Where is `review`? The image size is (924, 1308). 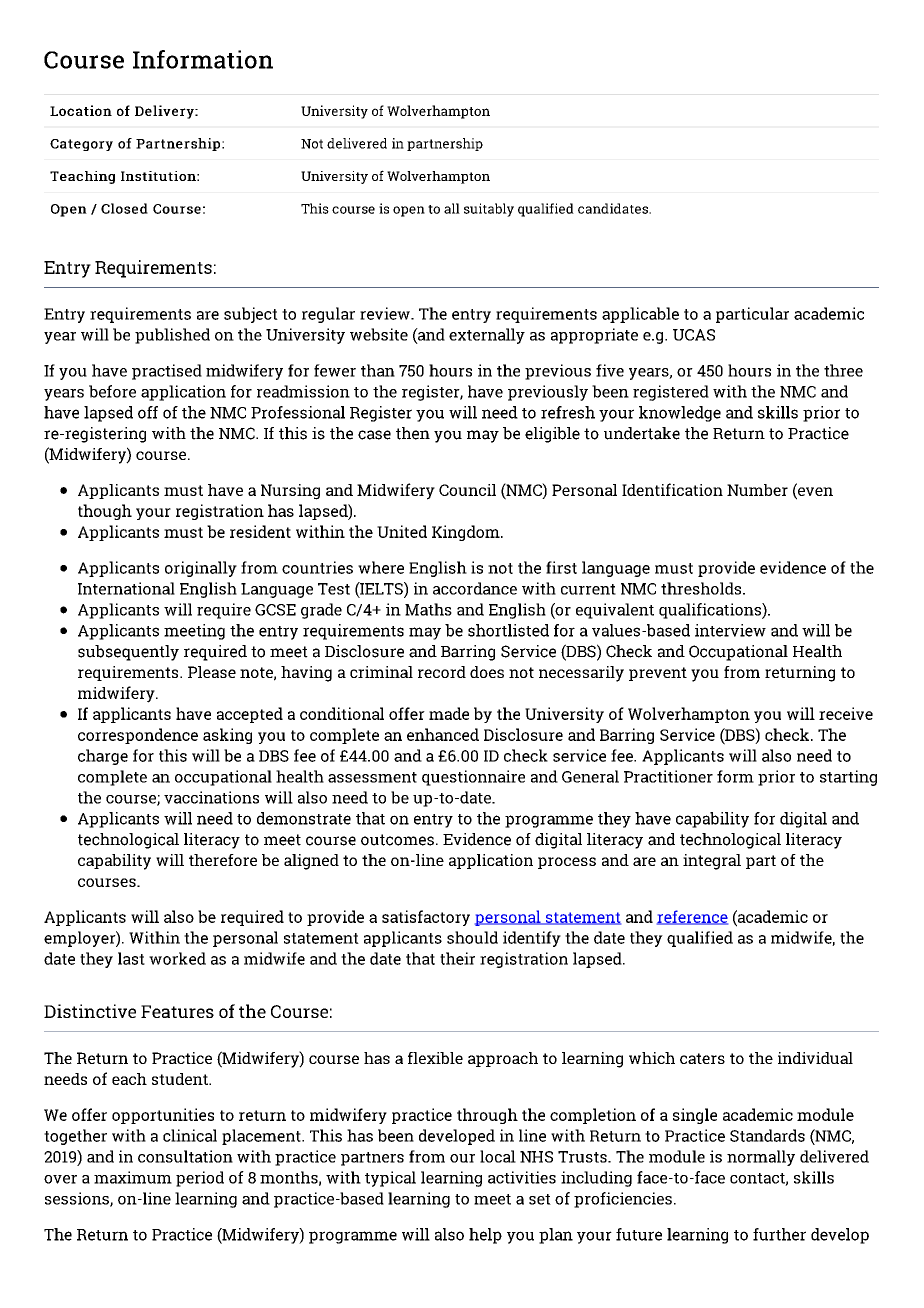
review is located at coordinates (386, 313).
